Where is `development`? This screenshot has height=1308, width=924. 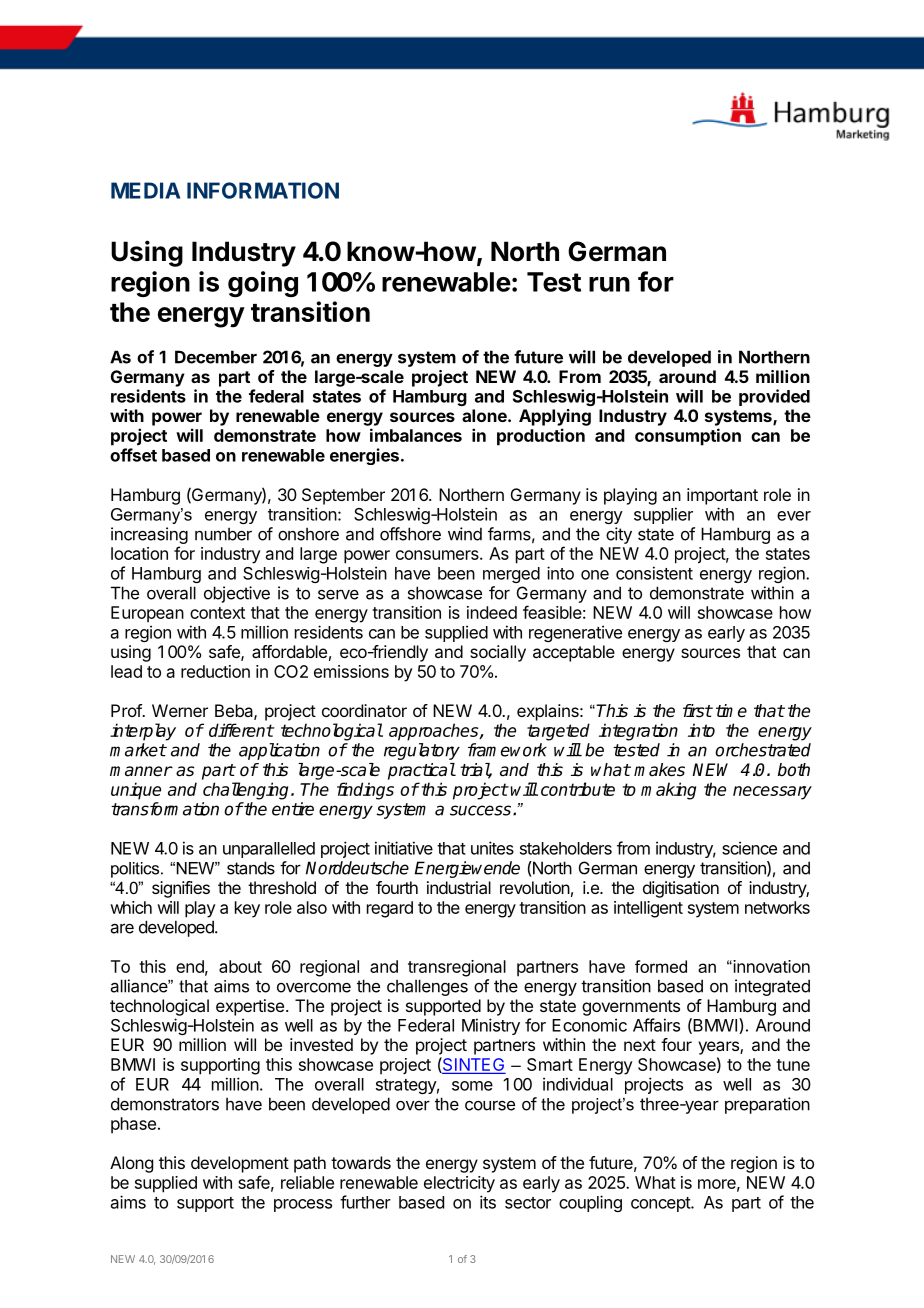
development is located at coordinates (240, 1164).
